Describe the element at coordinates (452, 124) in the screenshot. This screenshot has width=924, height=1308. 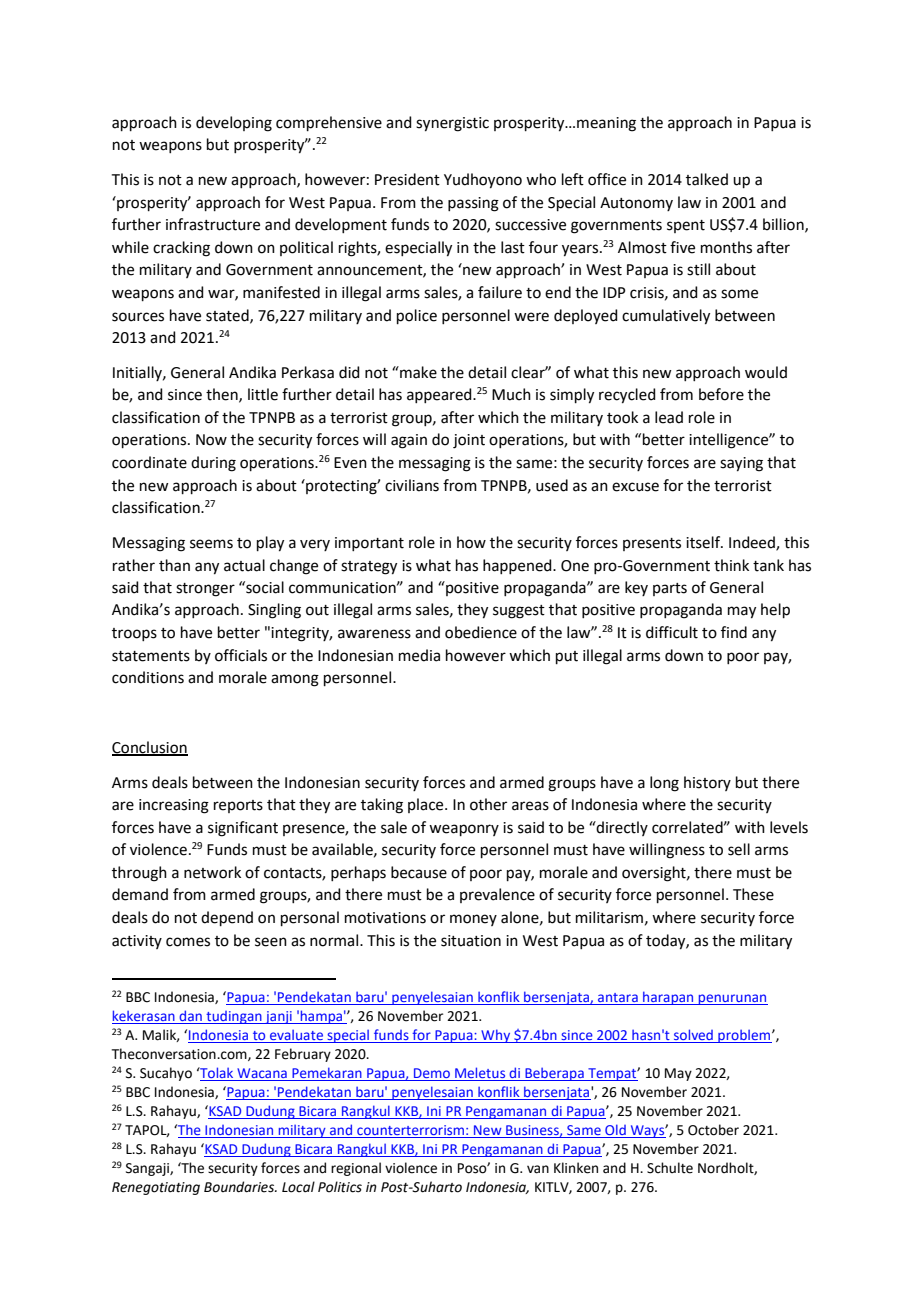
I see `synergistic` at that location.
